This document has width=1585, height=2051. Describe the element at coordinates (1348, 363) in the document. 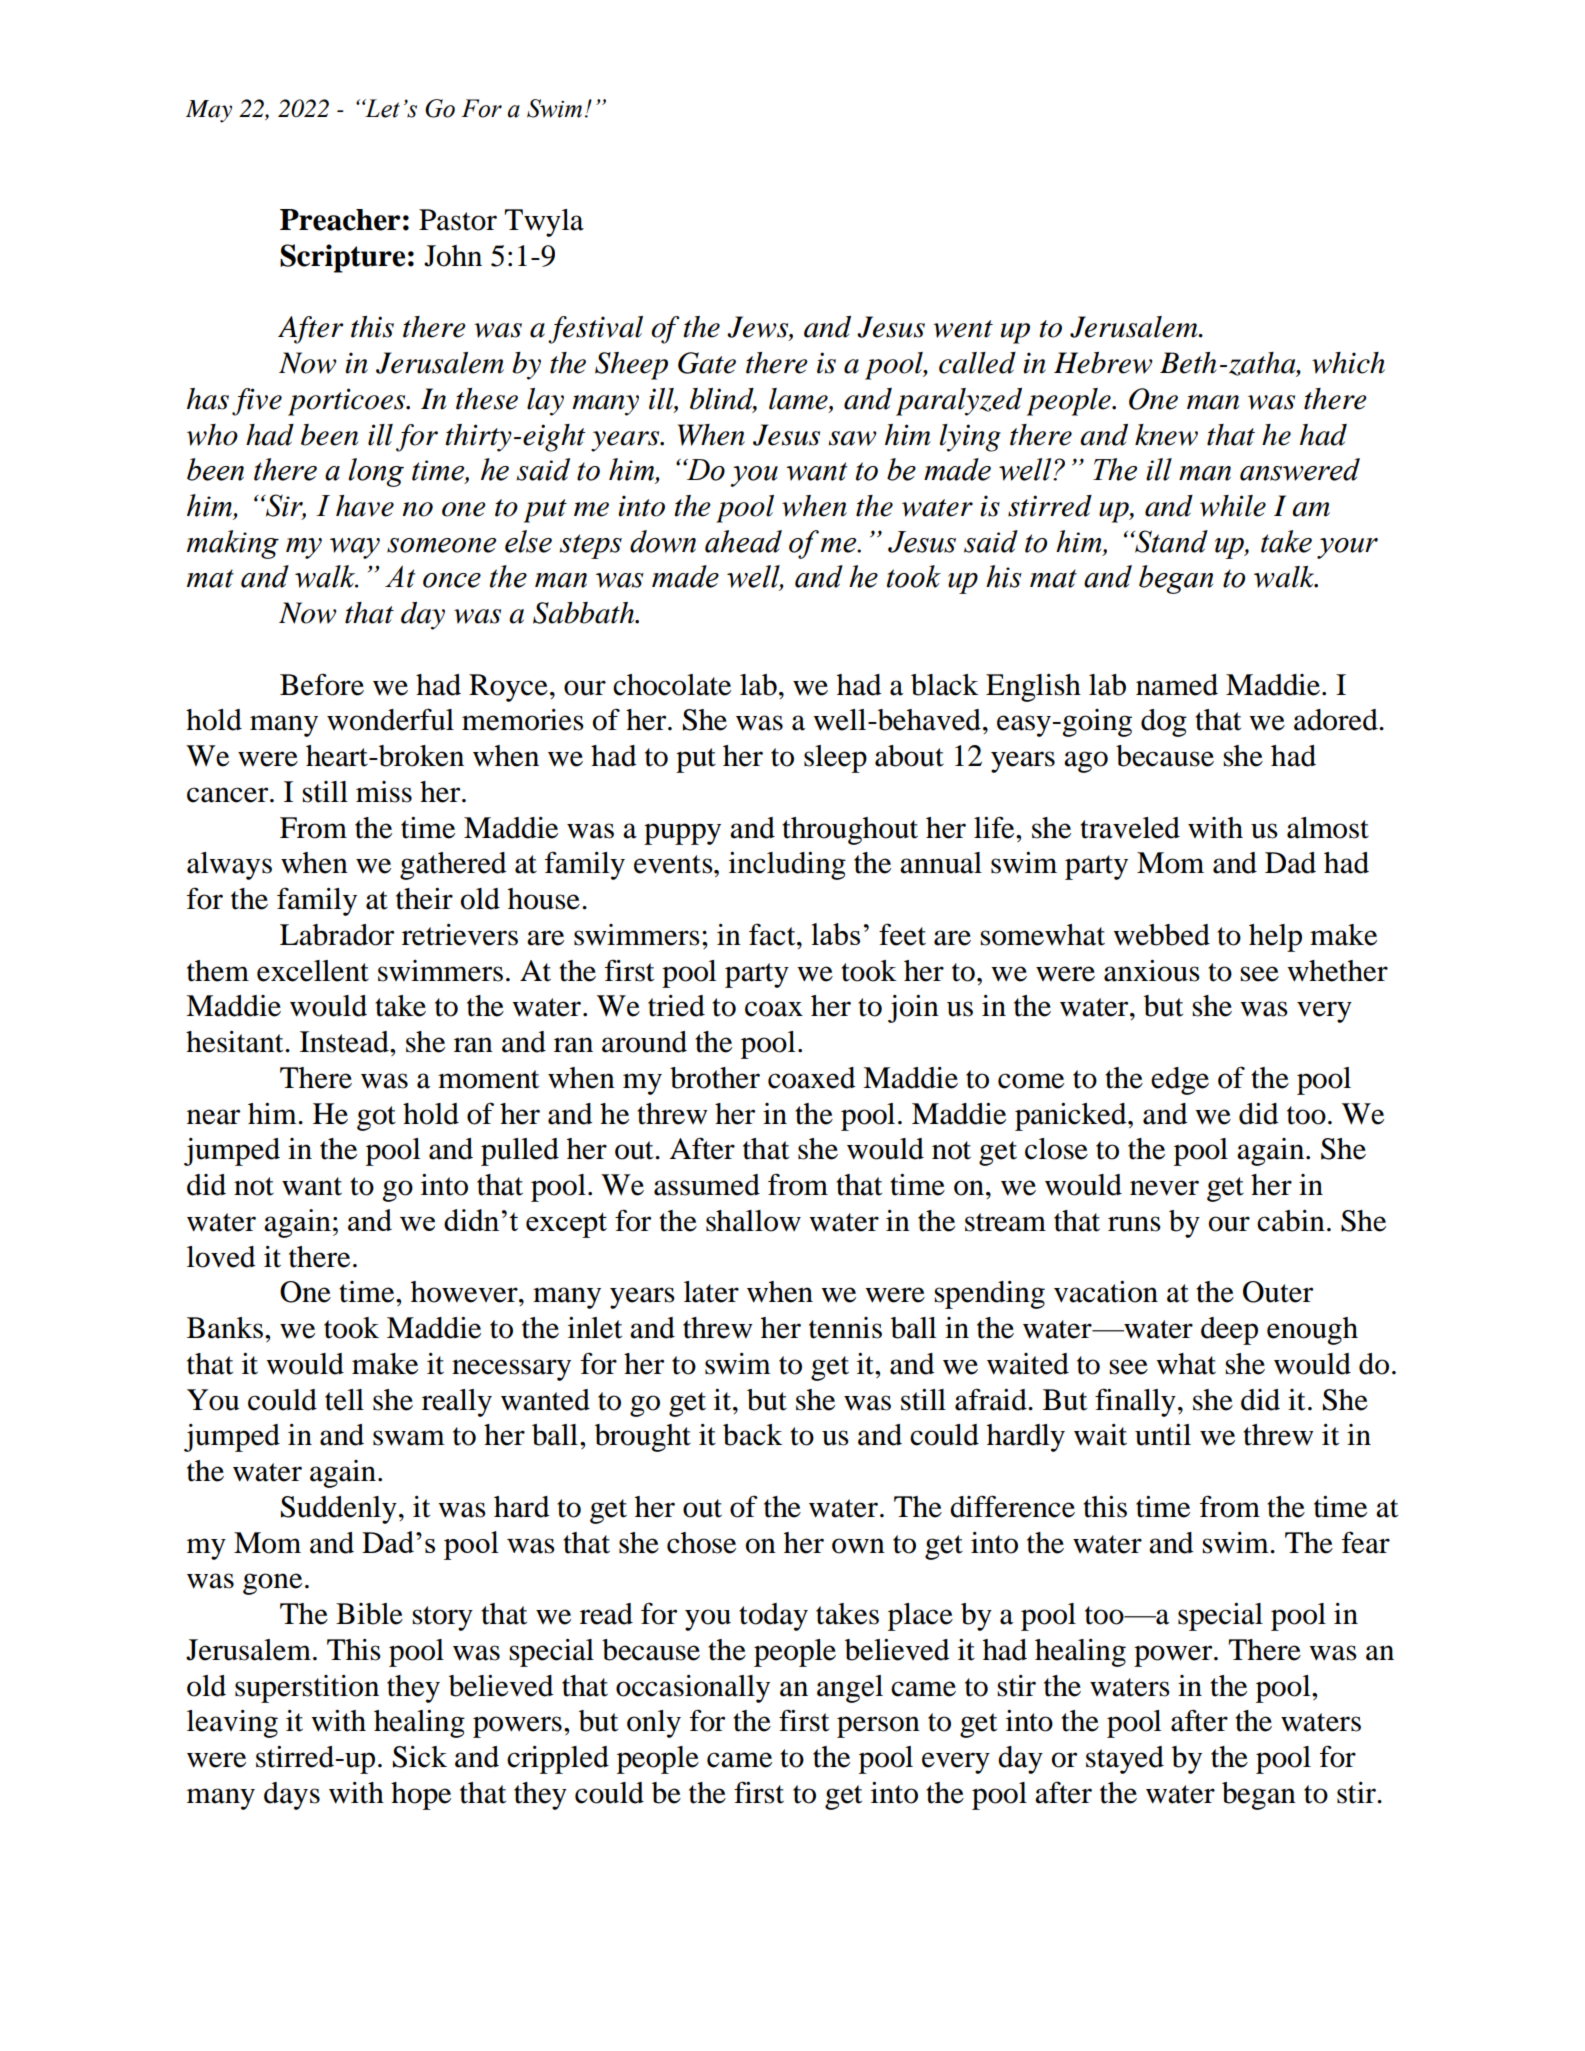

I see `which` at that location.
